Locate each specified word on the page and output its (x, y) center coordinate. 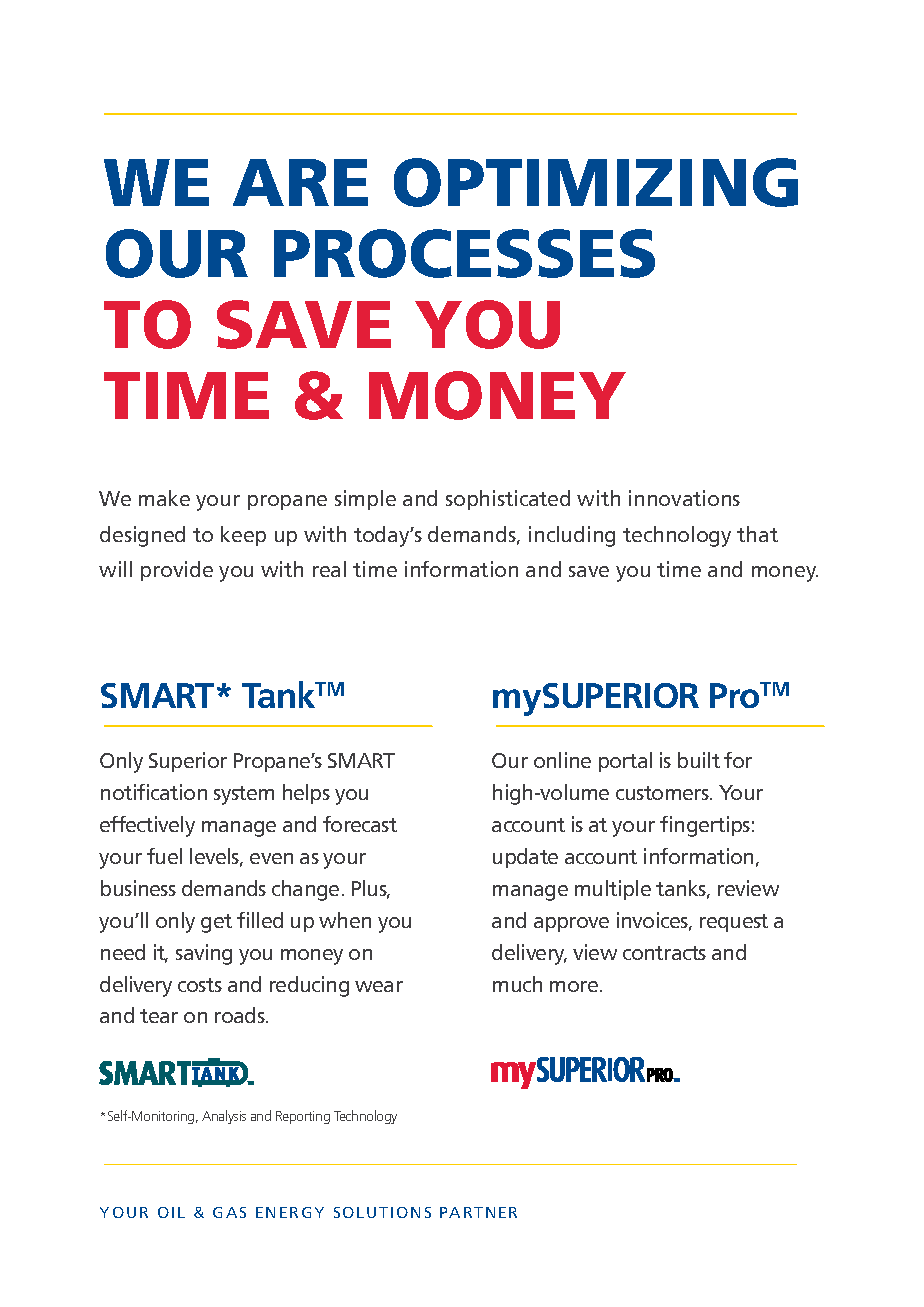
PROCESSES (464, 253)
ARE (300, 182)
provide (177, 571)
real (329, 569)
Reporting (303, 1117)
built (699, 760)
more (574, 986)
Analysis (224, 1117)
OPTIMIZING (596, 182)
